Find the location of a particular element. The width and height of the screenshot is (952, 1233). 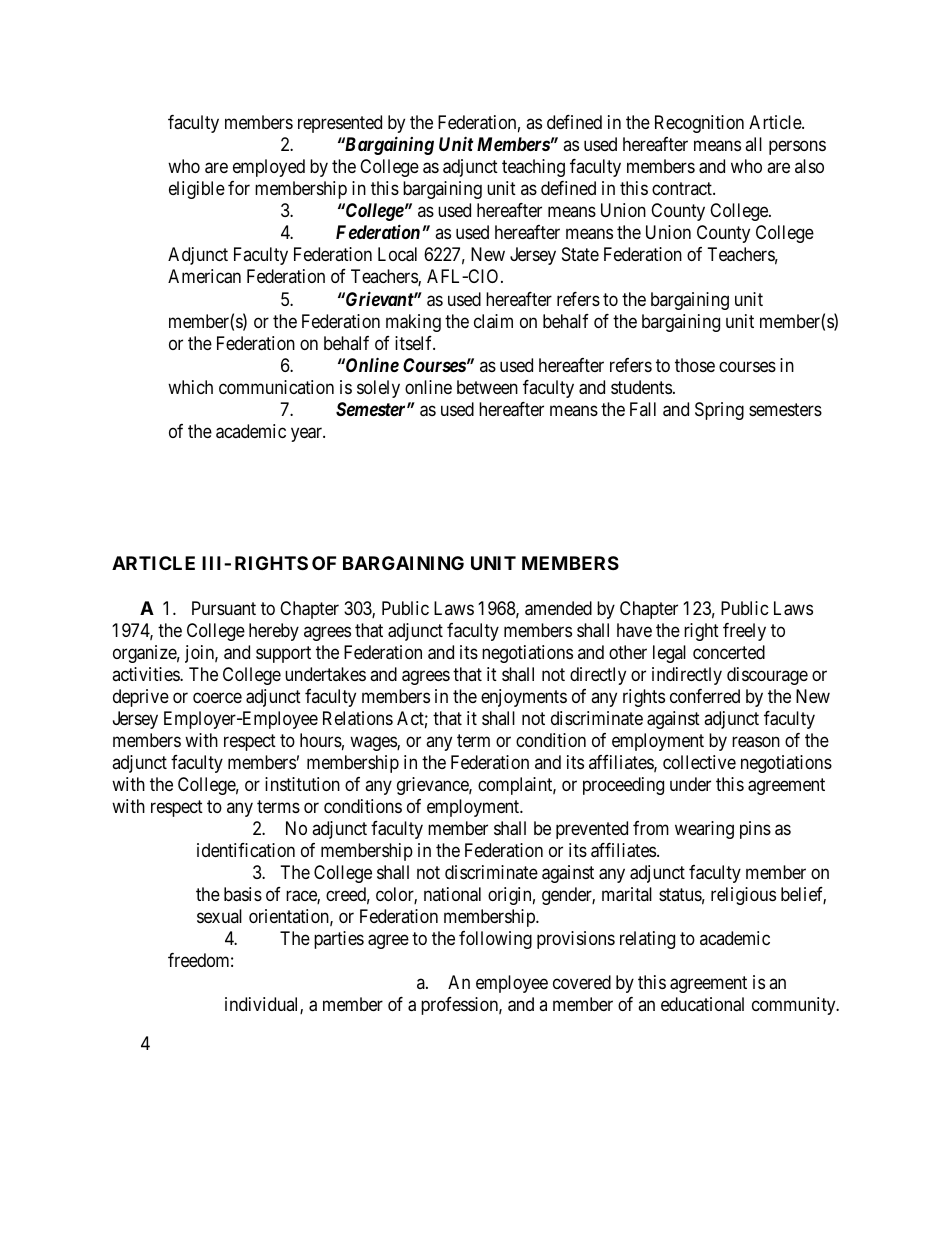

teaching is located at coordinates (533, 168).
